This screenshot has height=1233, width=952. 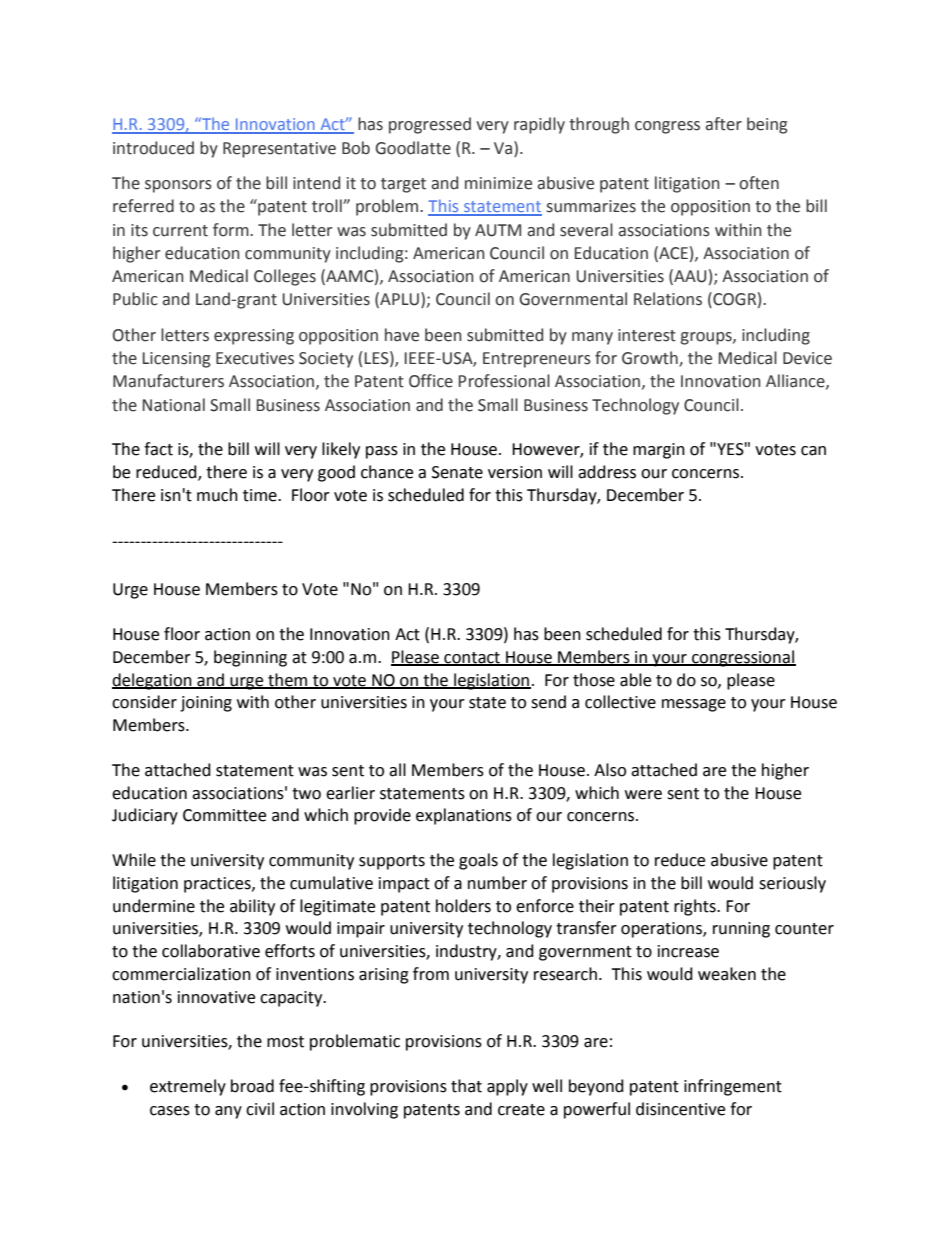 What do you see at coordinates (466, 1086) in the screenshot?
I see `that` at bounding box center [466, 1086].
